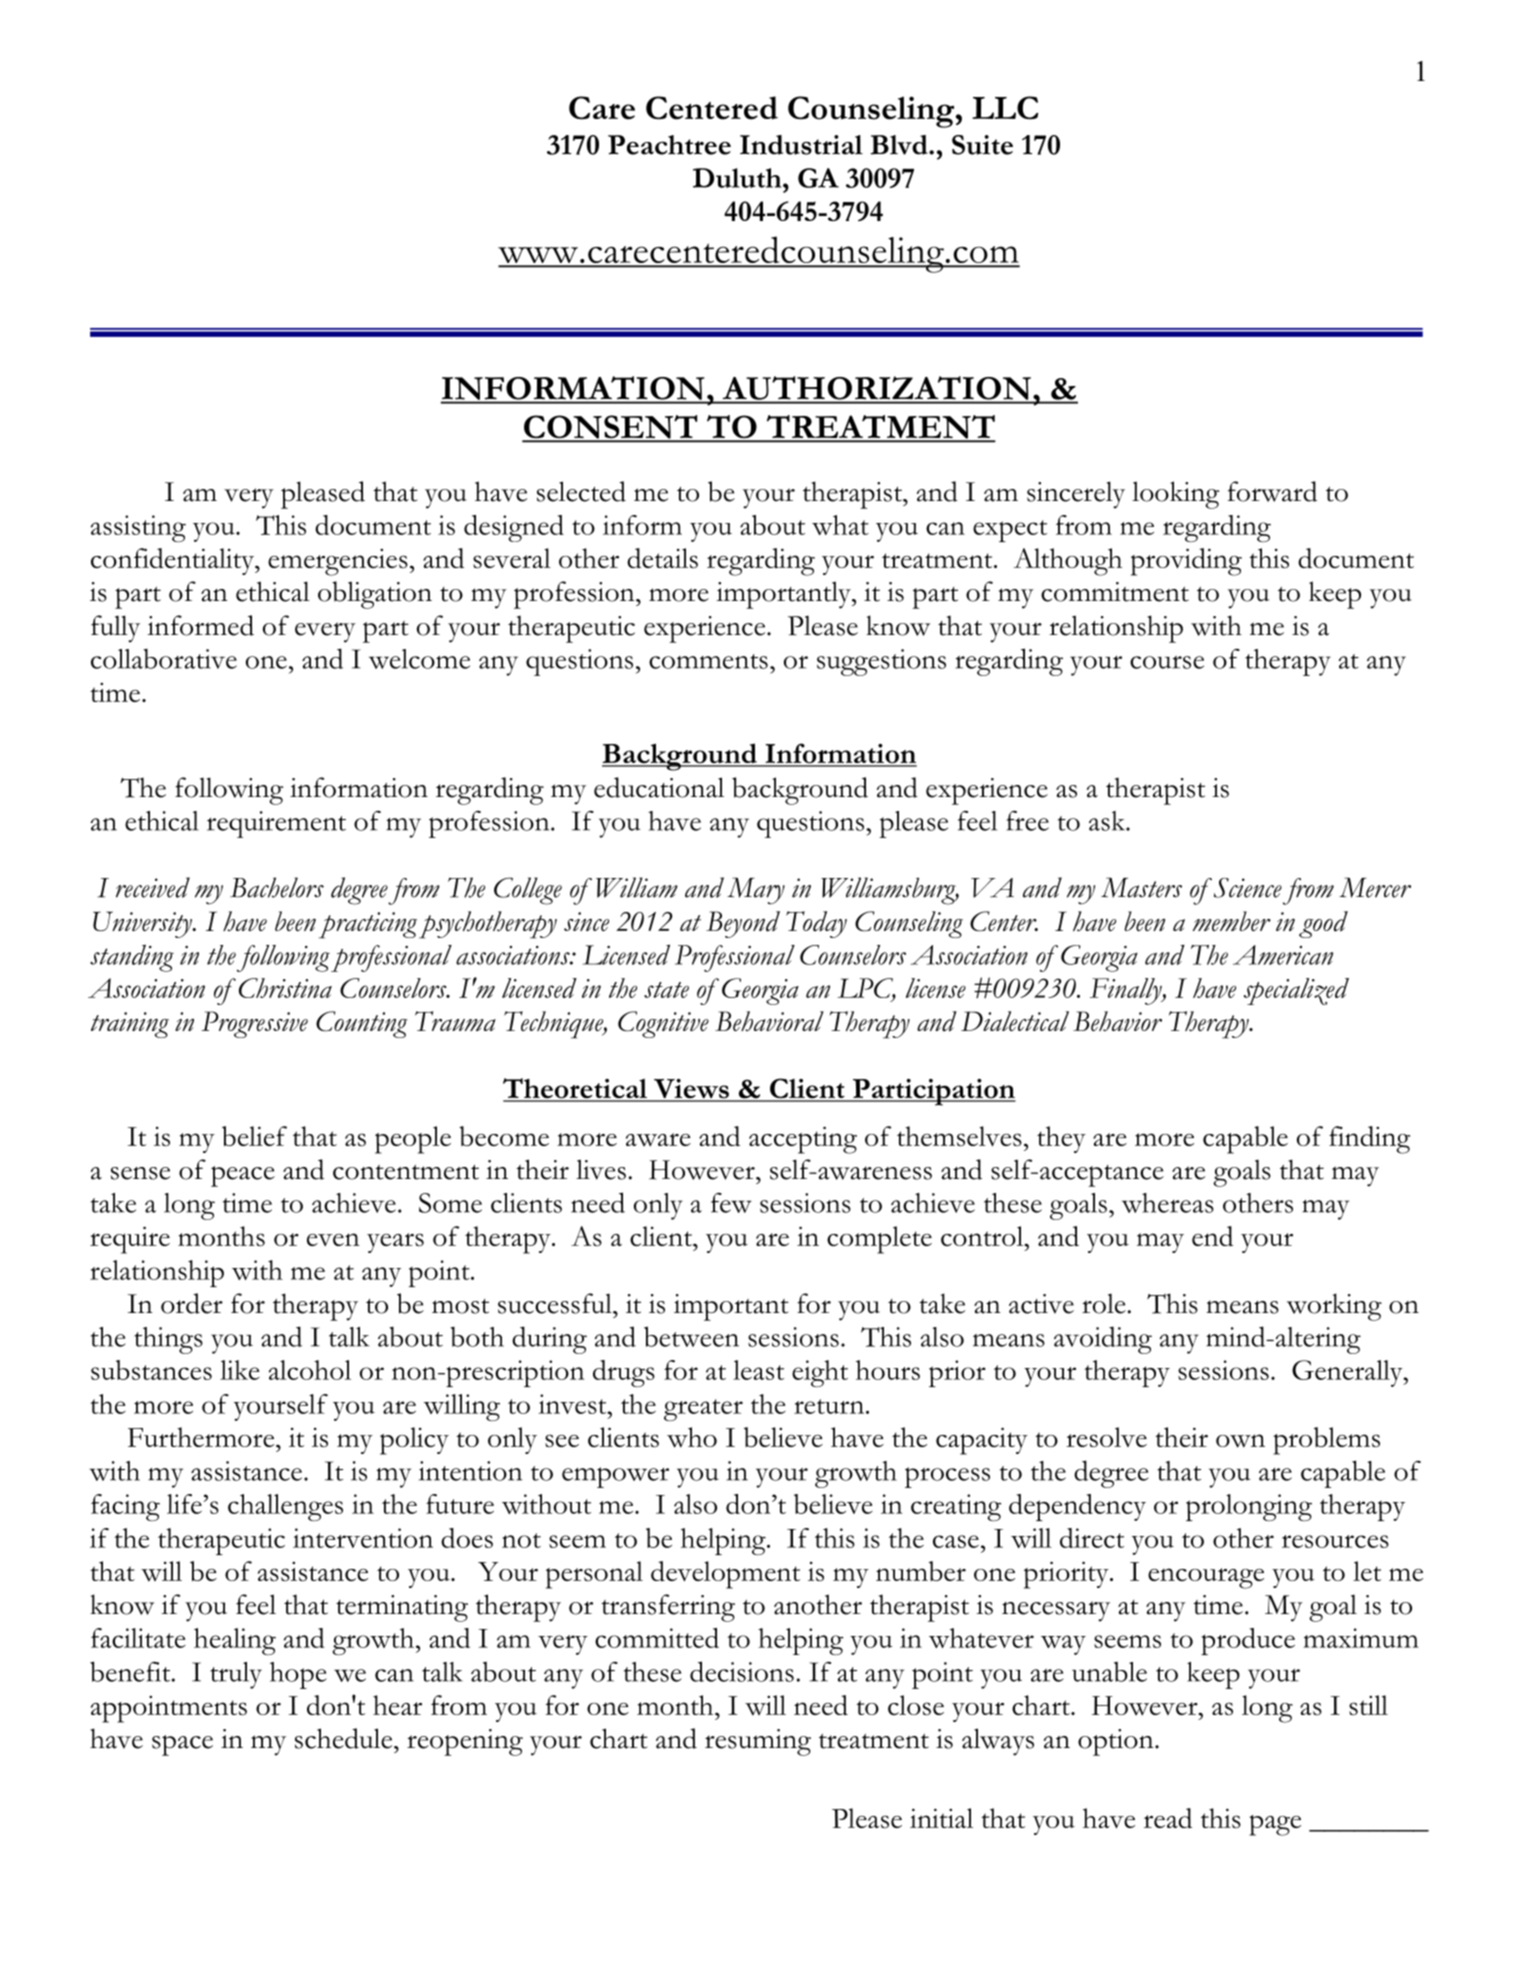 The width and height of the screenshot is (1517, 1964). I want to click on whereas, so click(1168, 1203).
